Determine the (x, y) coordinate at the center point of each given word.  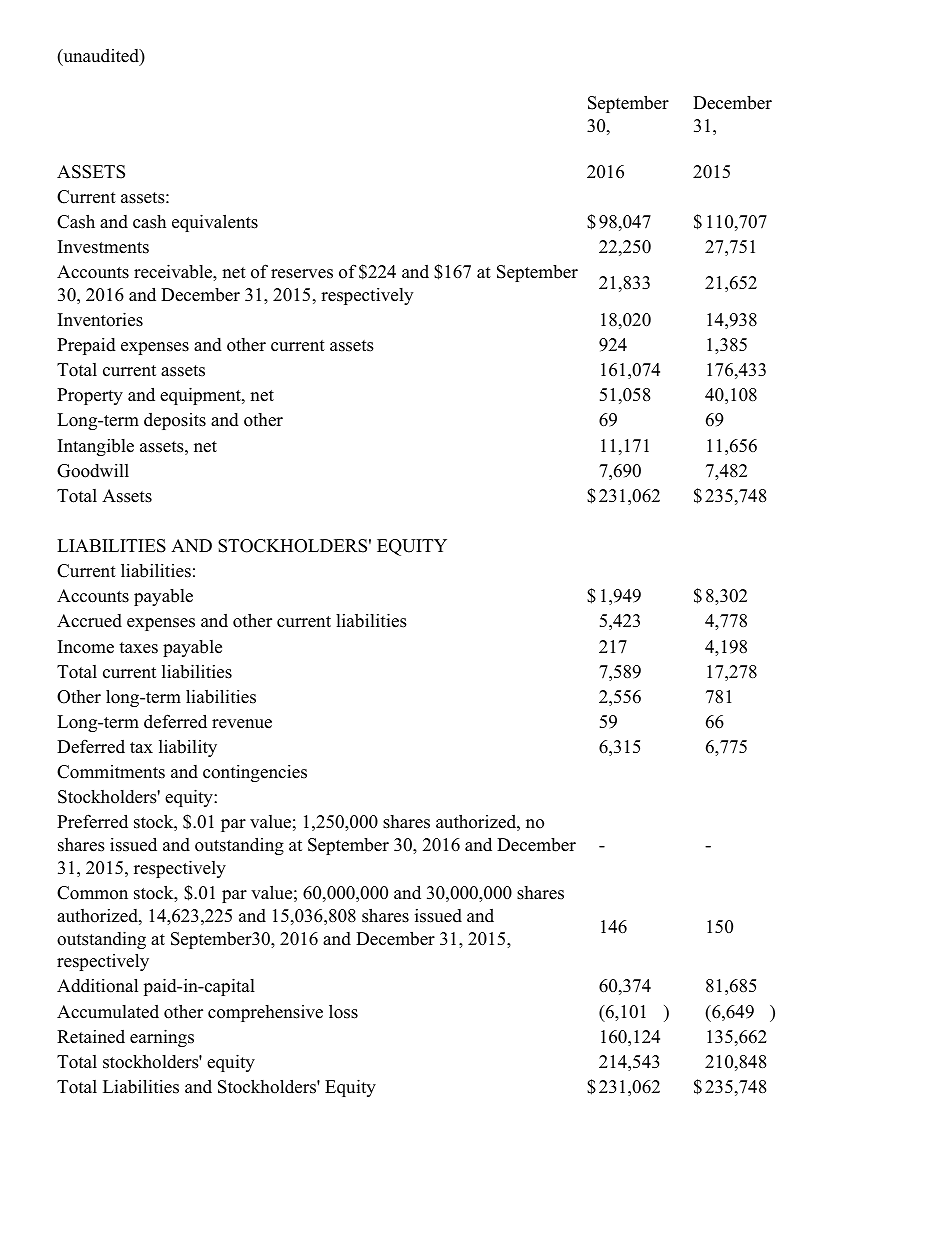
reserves (302, 274)
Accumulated (108, 1012)
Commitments (111, 772)
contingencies (255, 773)
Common (92, 893)
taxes (138, 648)
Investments (103, 247)
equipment (201, 396)
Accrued (89, 621)
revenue (242, 724)
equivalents (215, 223)
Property (90, 396)
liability (188, 748)
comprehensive (265, 1013)
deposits (175, 421)
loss (343, 1011)
